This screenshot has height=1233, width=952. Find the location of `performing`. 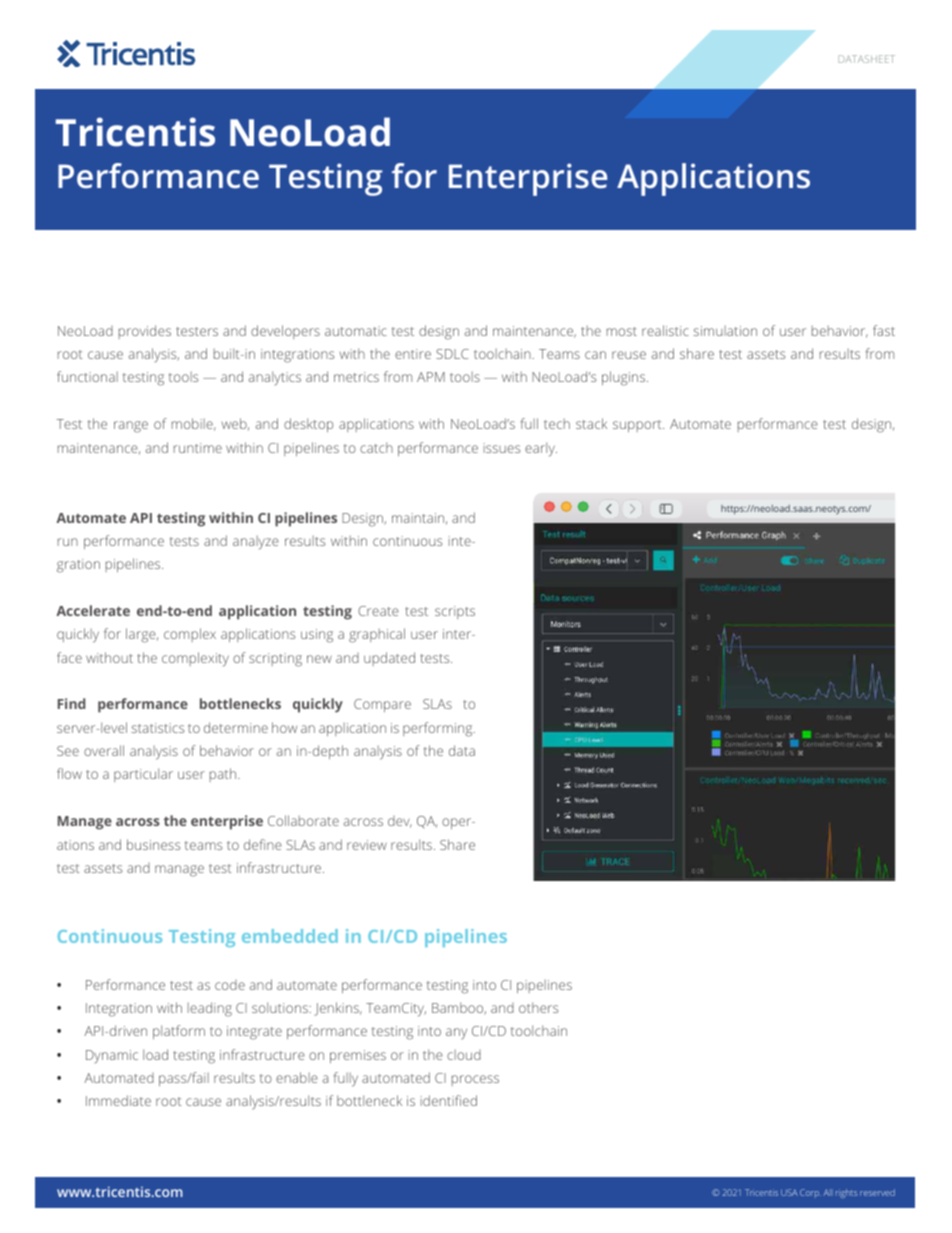

performing is located at coordinates (439, 729).
